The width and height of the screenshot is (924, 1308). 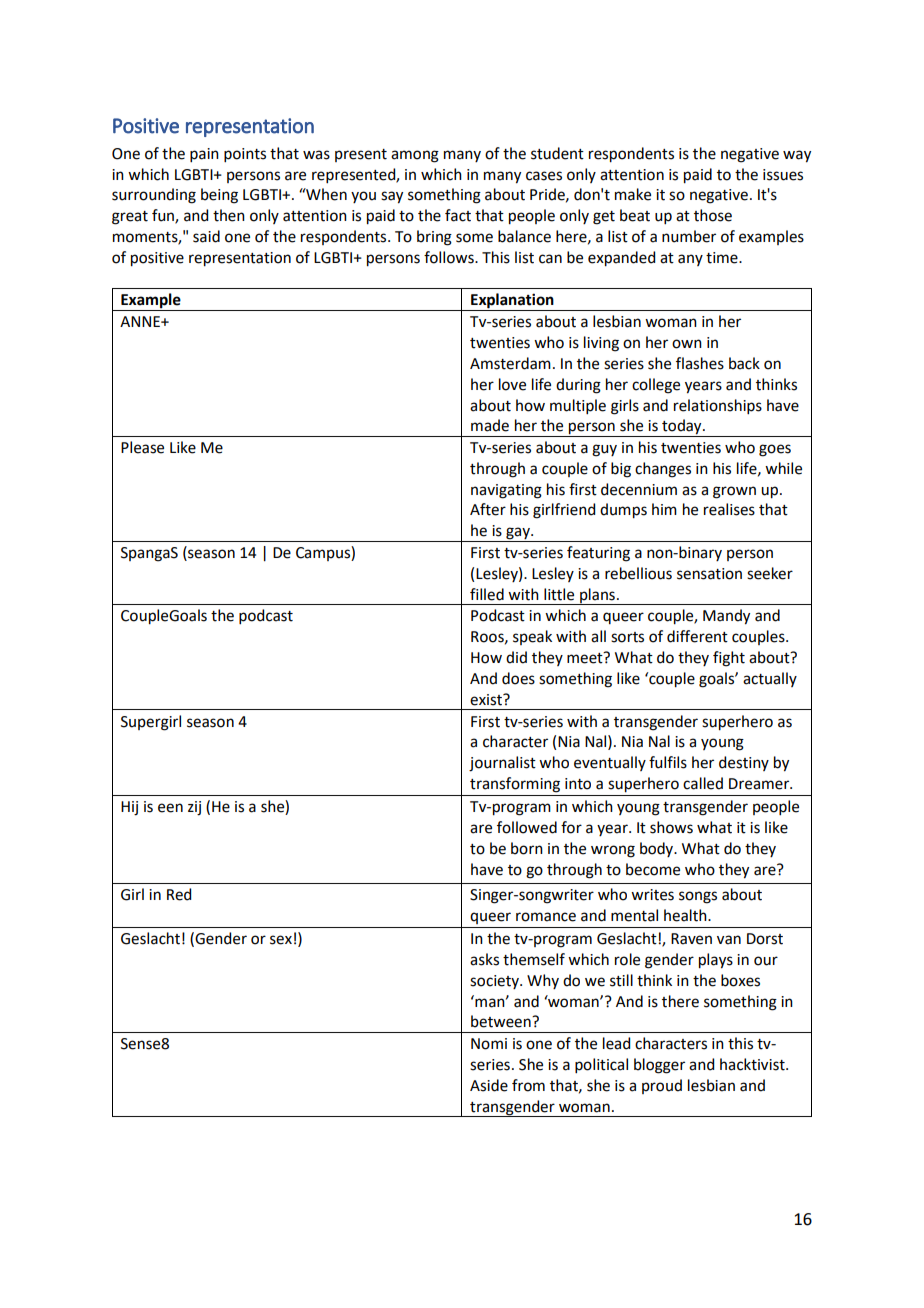 I want to click on Please, so click(x=142, y=447).
